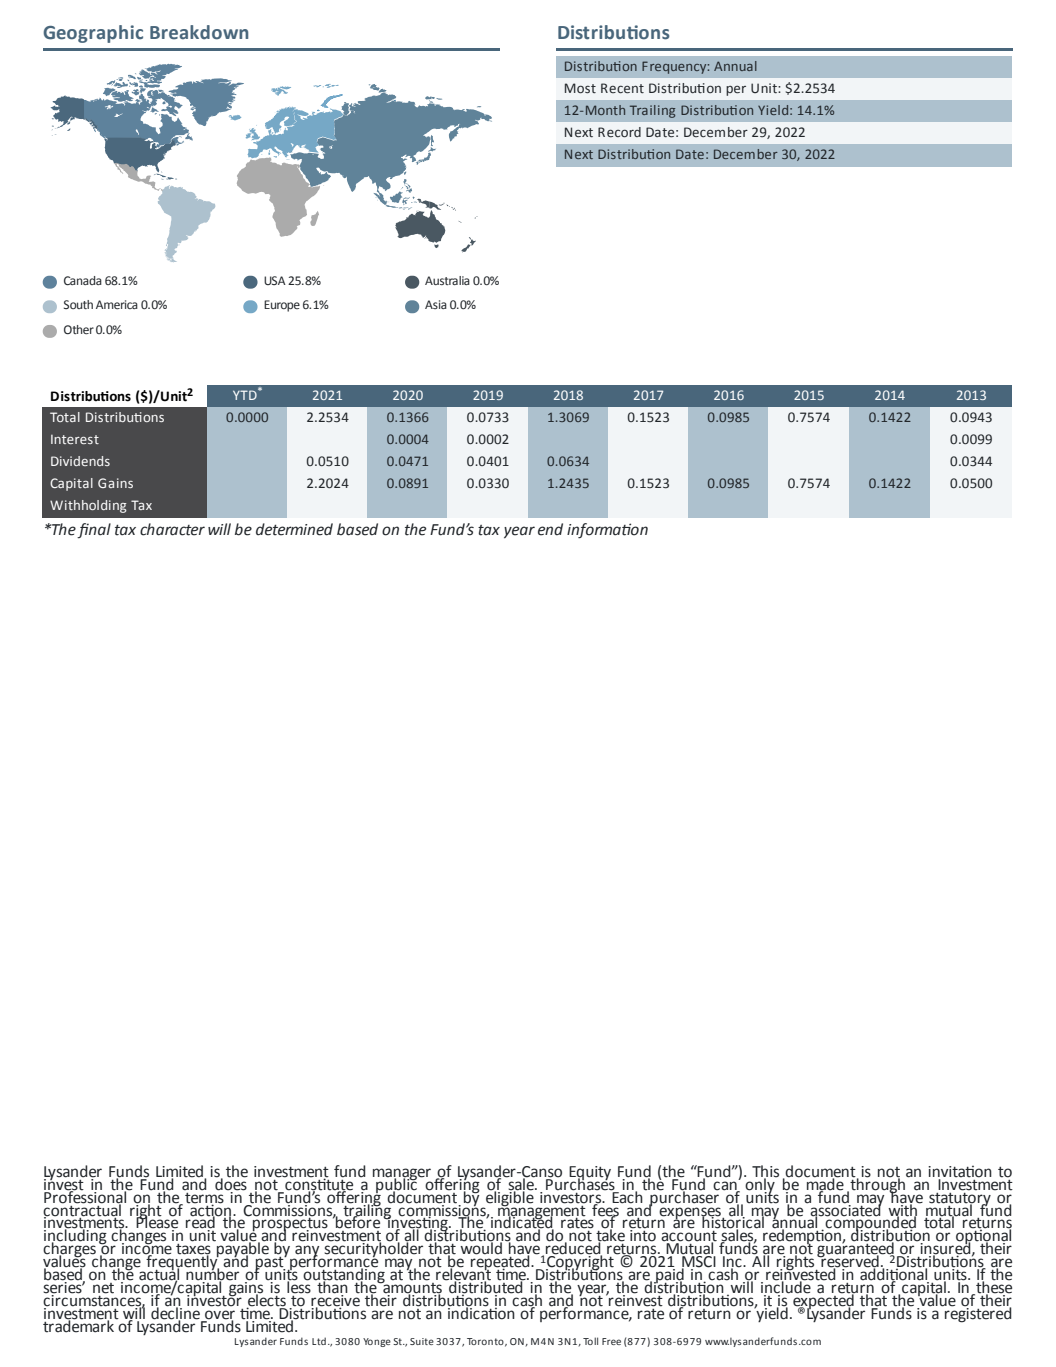 The width and height of the screenshot is (1056, 1367). Describe the element at coordinates (436, 304) in the screenshot. I see `Asia` at that location.
